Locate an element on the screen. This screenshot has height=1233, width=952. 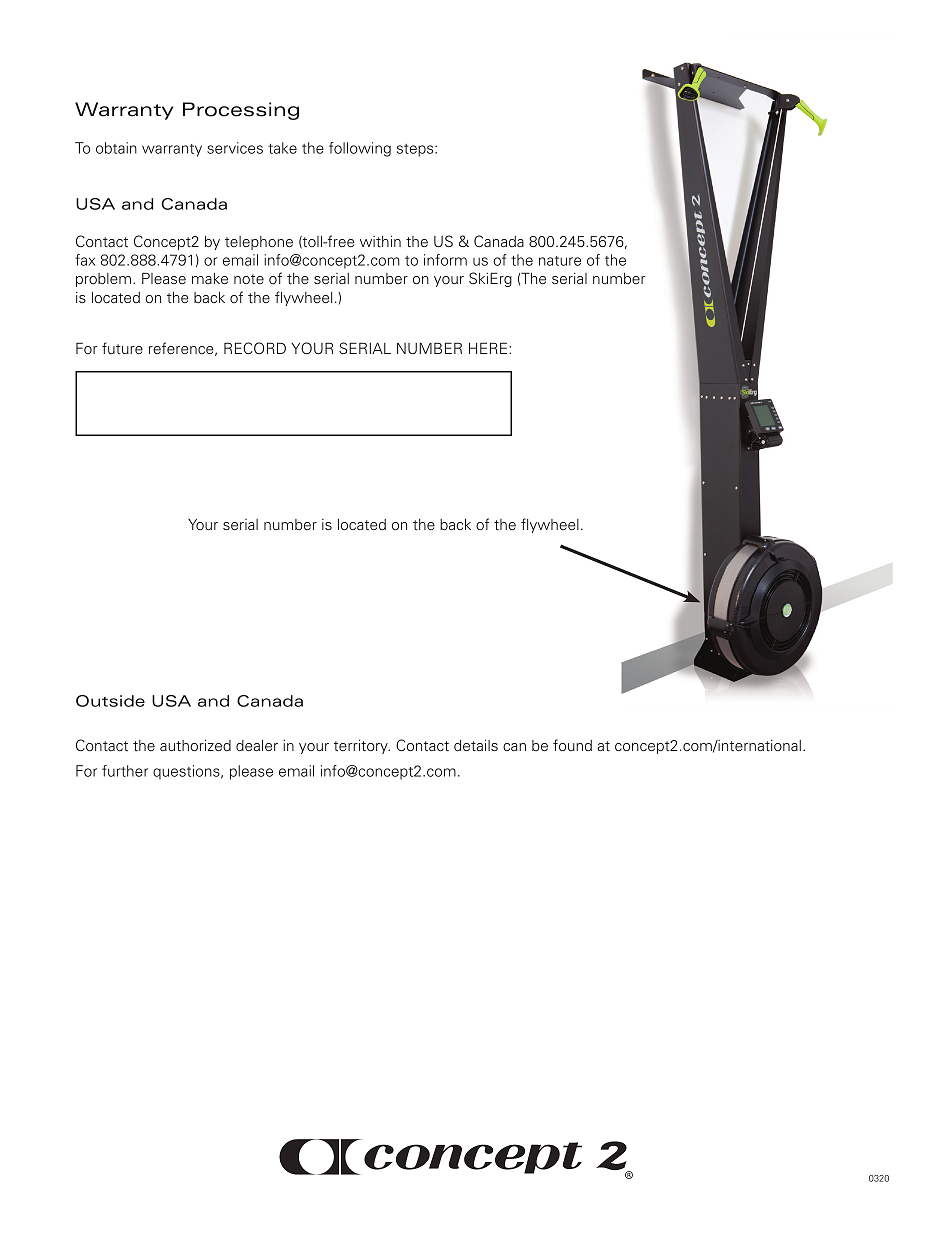
RECORD is located at coordinates (255, 348).
